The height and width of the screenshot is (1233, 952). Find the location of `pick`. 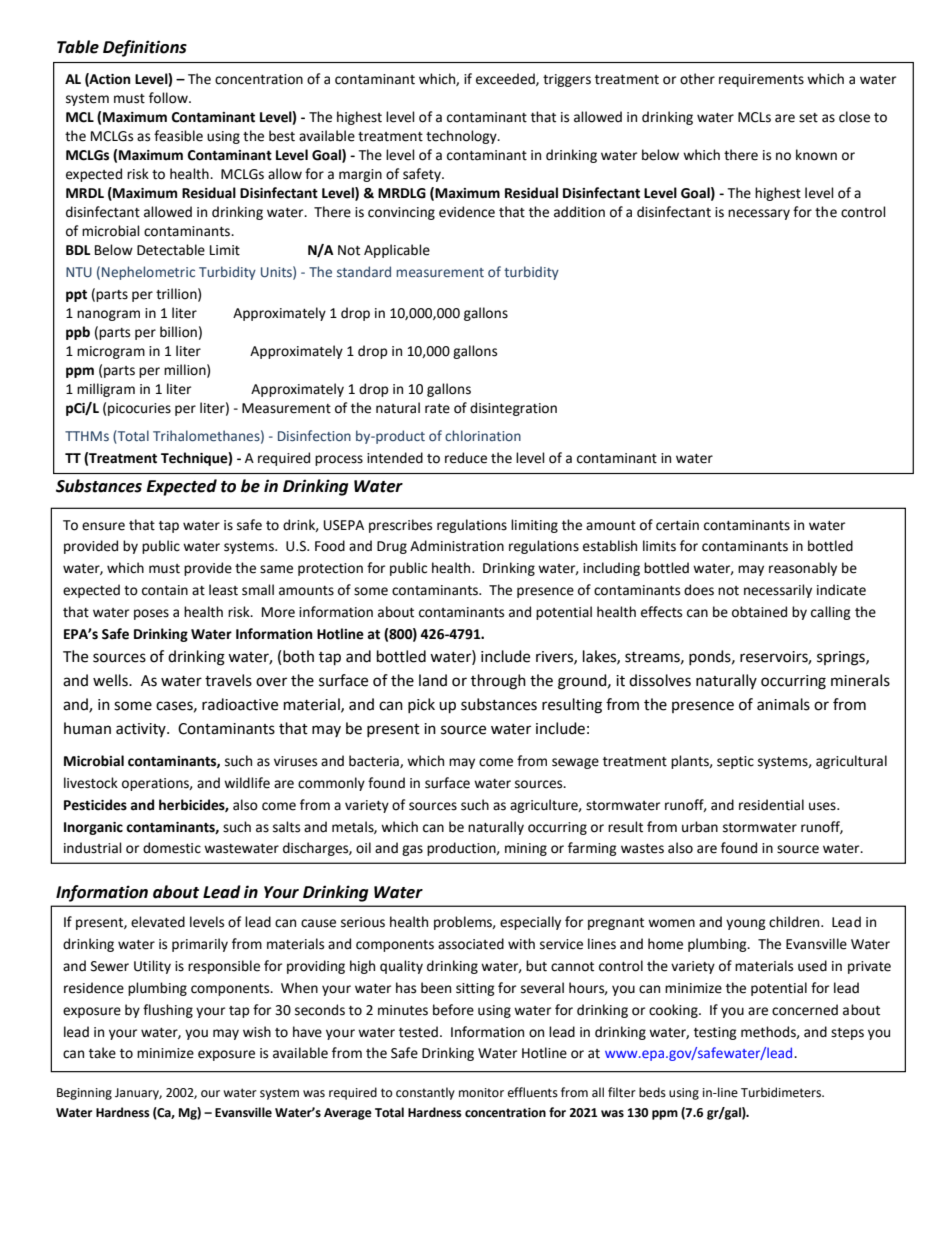

pick is located at coordinates (421, 705).
